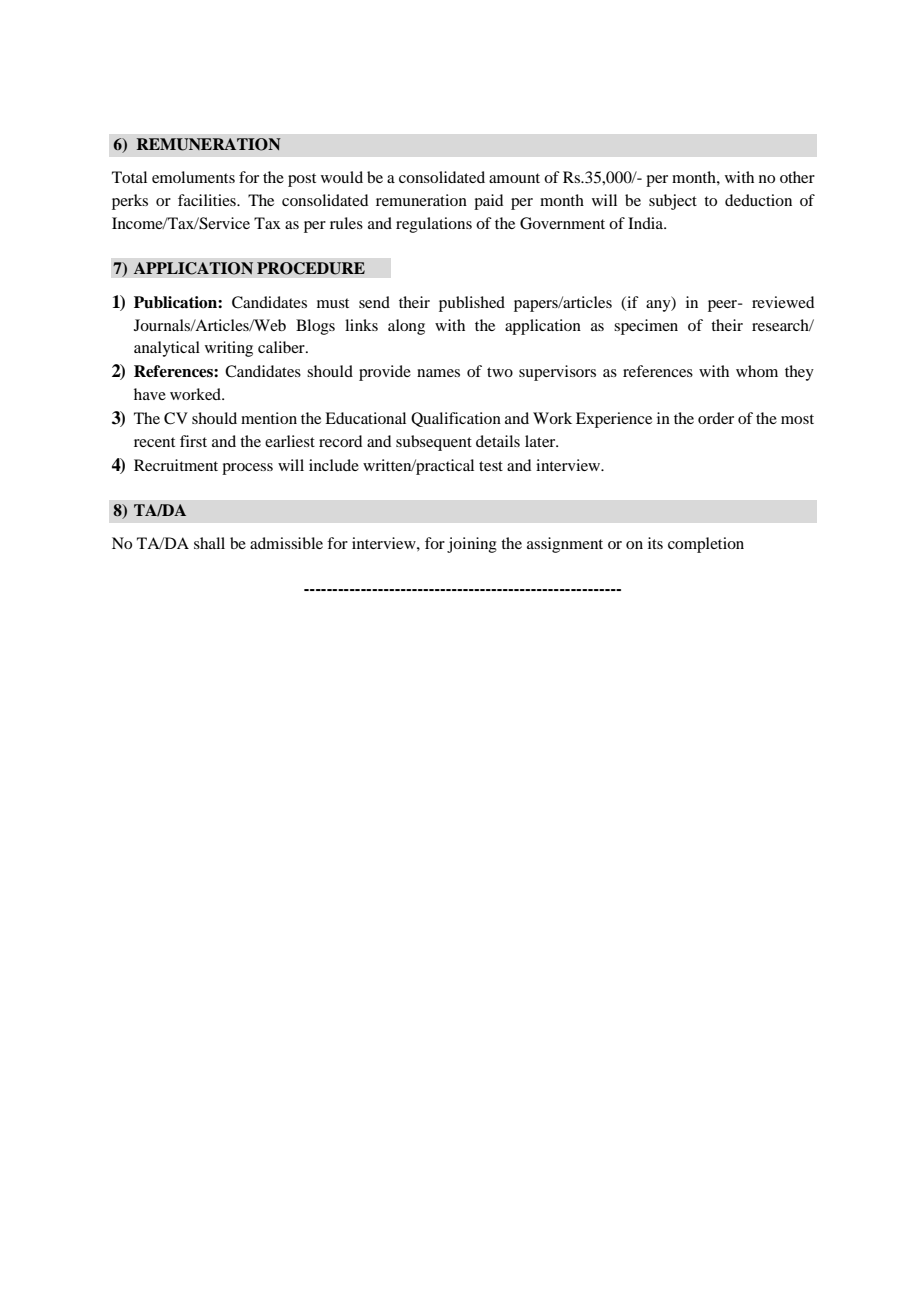  Describe the element at coordinates (208, 200) in the page. I see `facilities` at that location.
